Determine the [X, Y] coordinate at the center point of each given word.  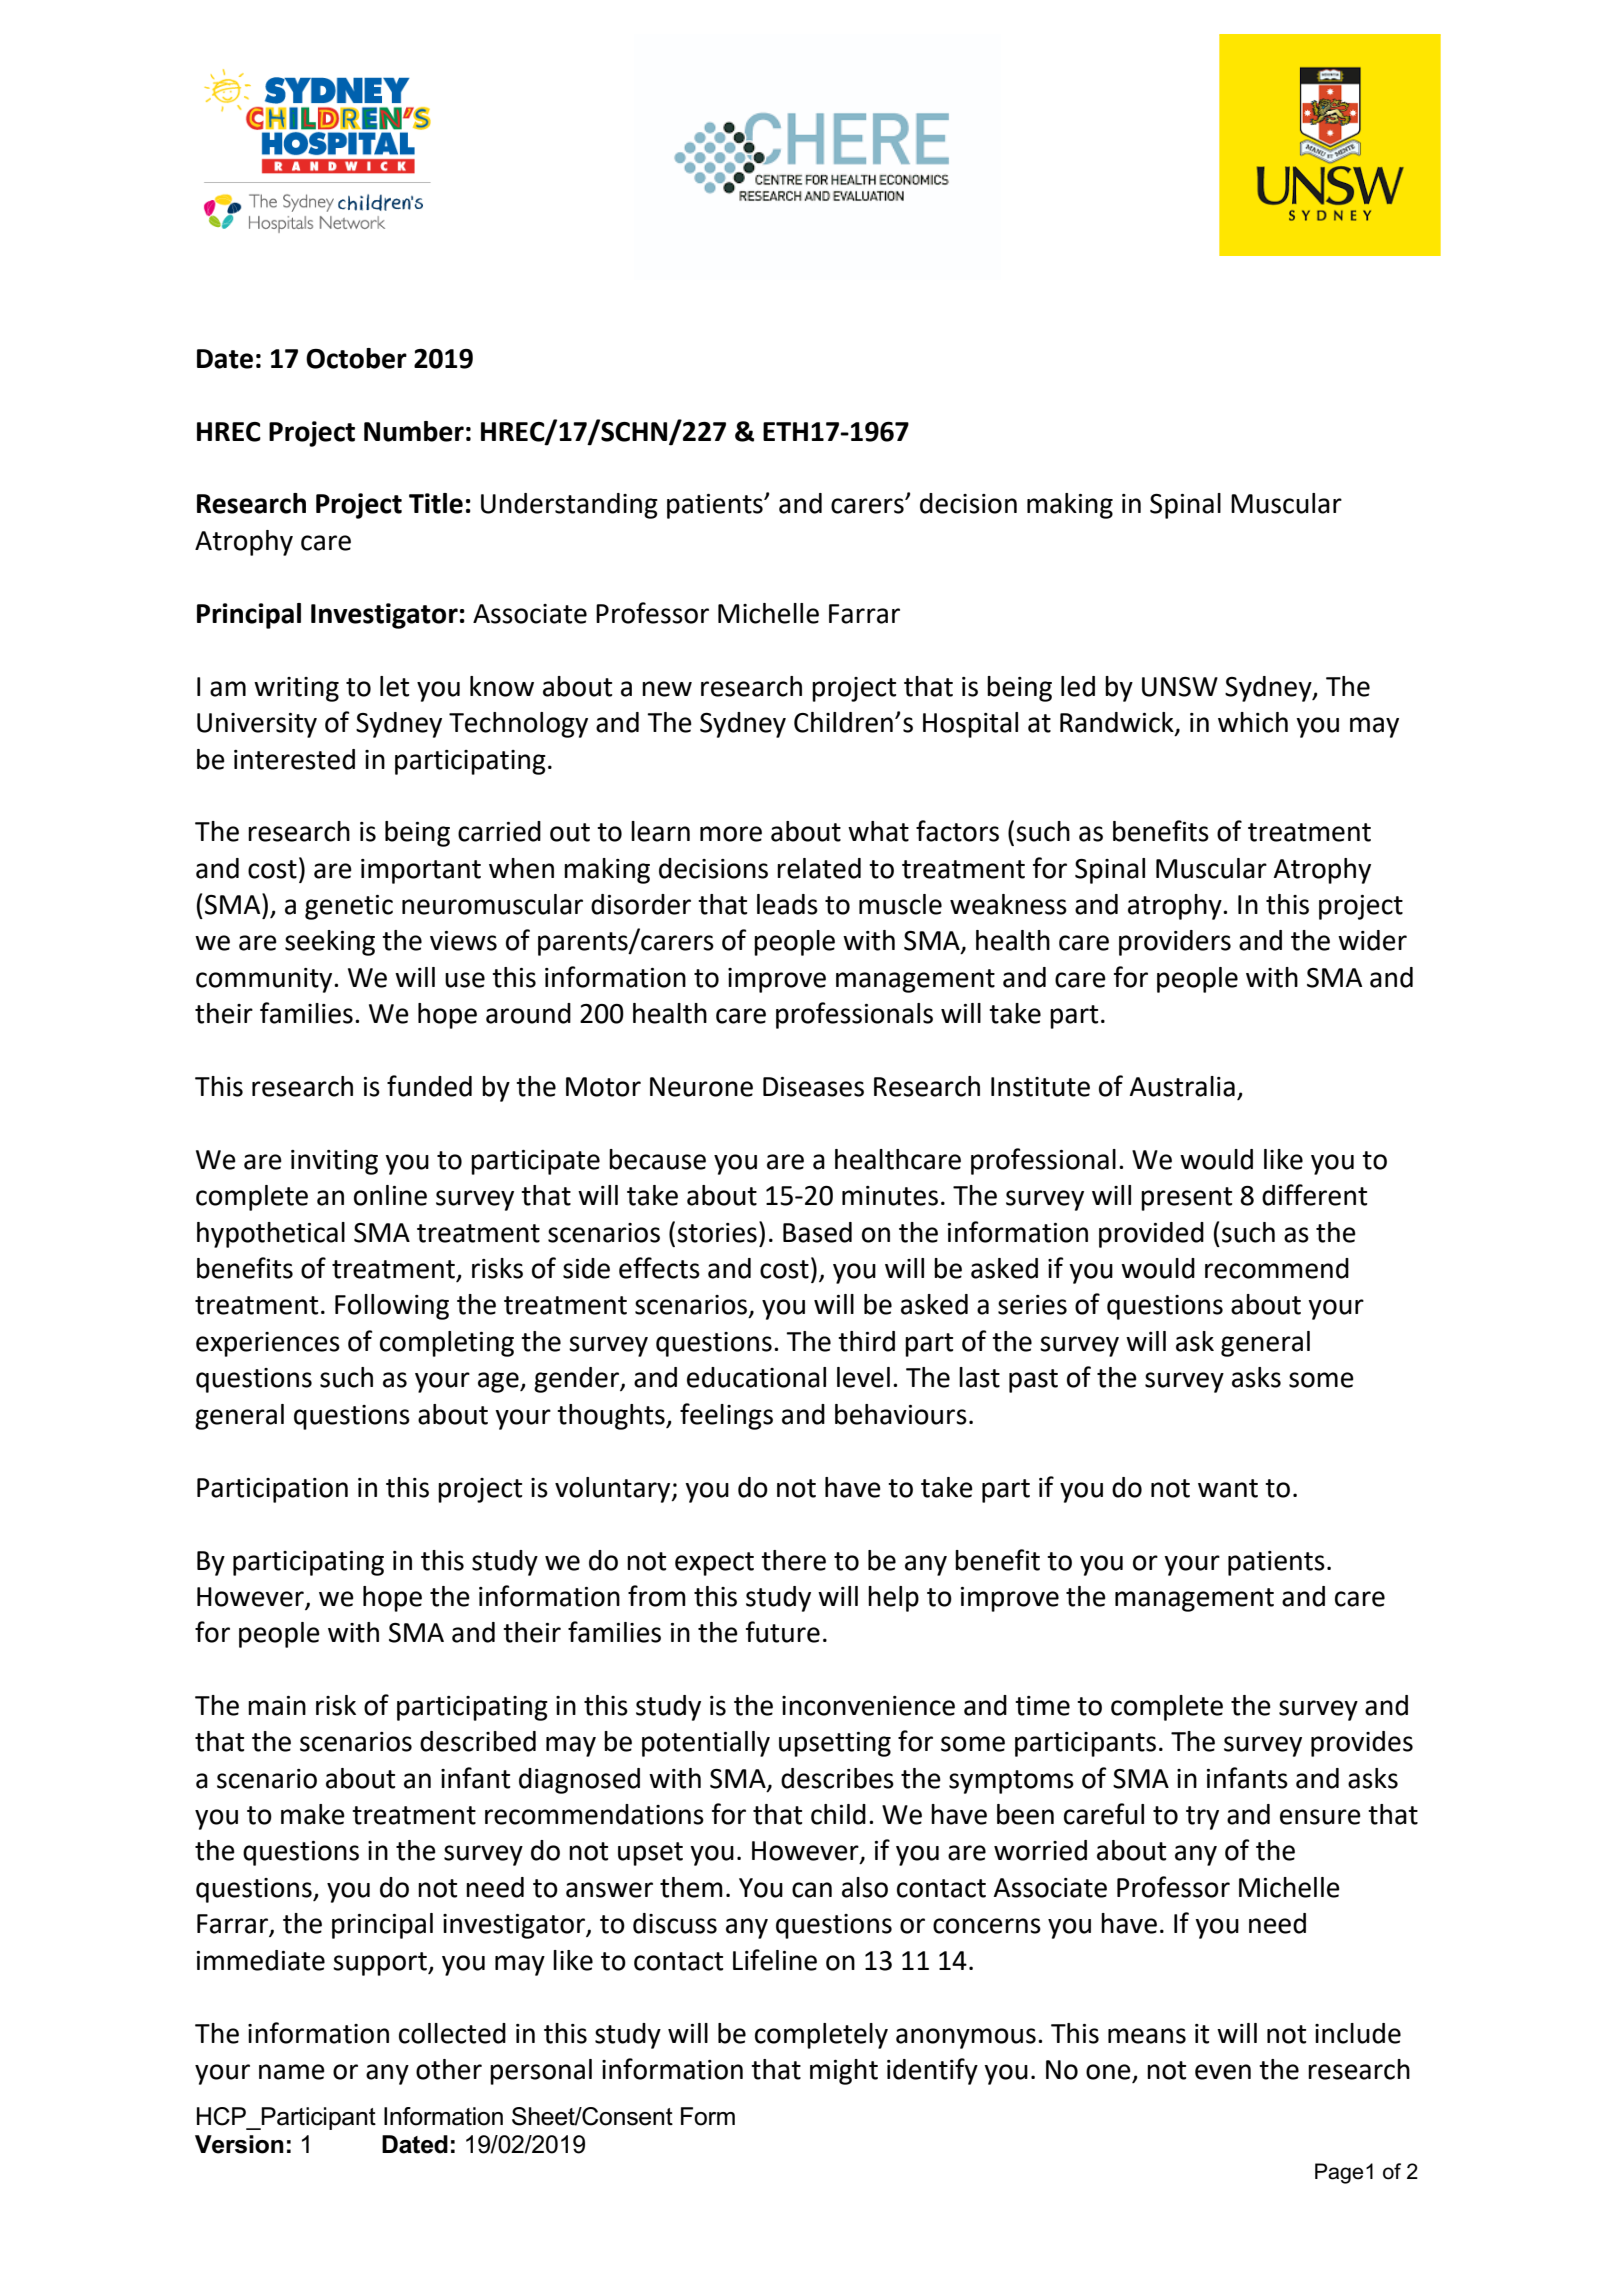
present [1186, 1199]
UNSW [1180, 687]
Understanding [569, 506]
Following [392, 1307]
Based [817, 1232]
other [449, 2069]
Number [414, 431]
